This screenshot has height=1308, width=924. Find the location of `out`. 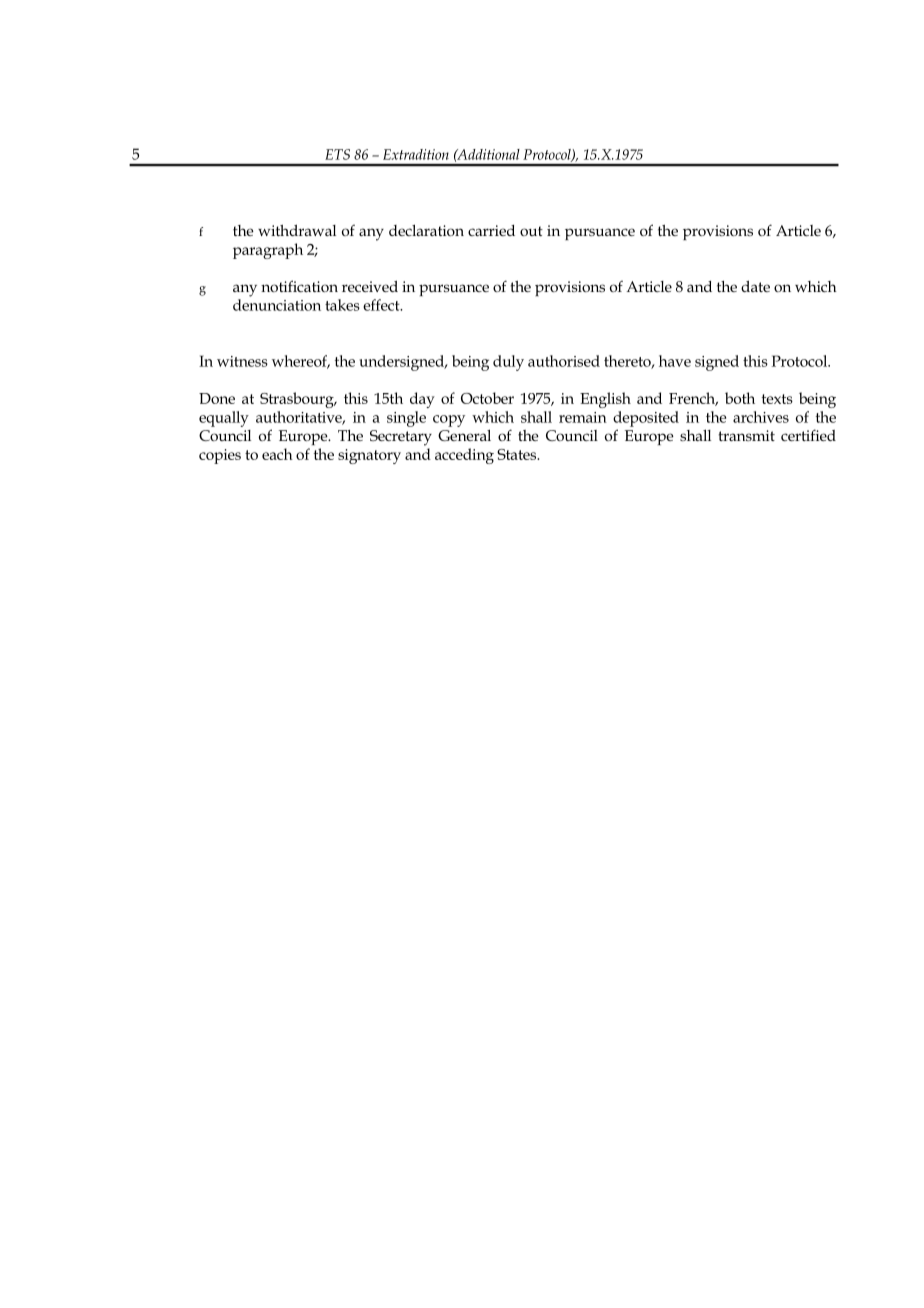

out is located at coordinates (531, 231).
